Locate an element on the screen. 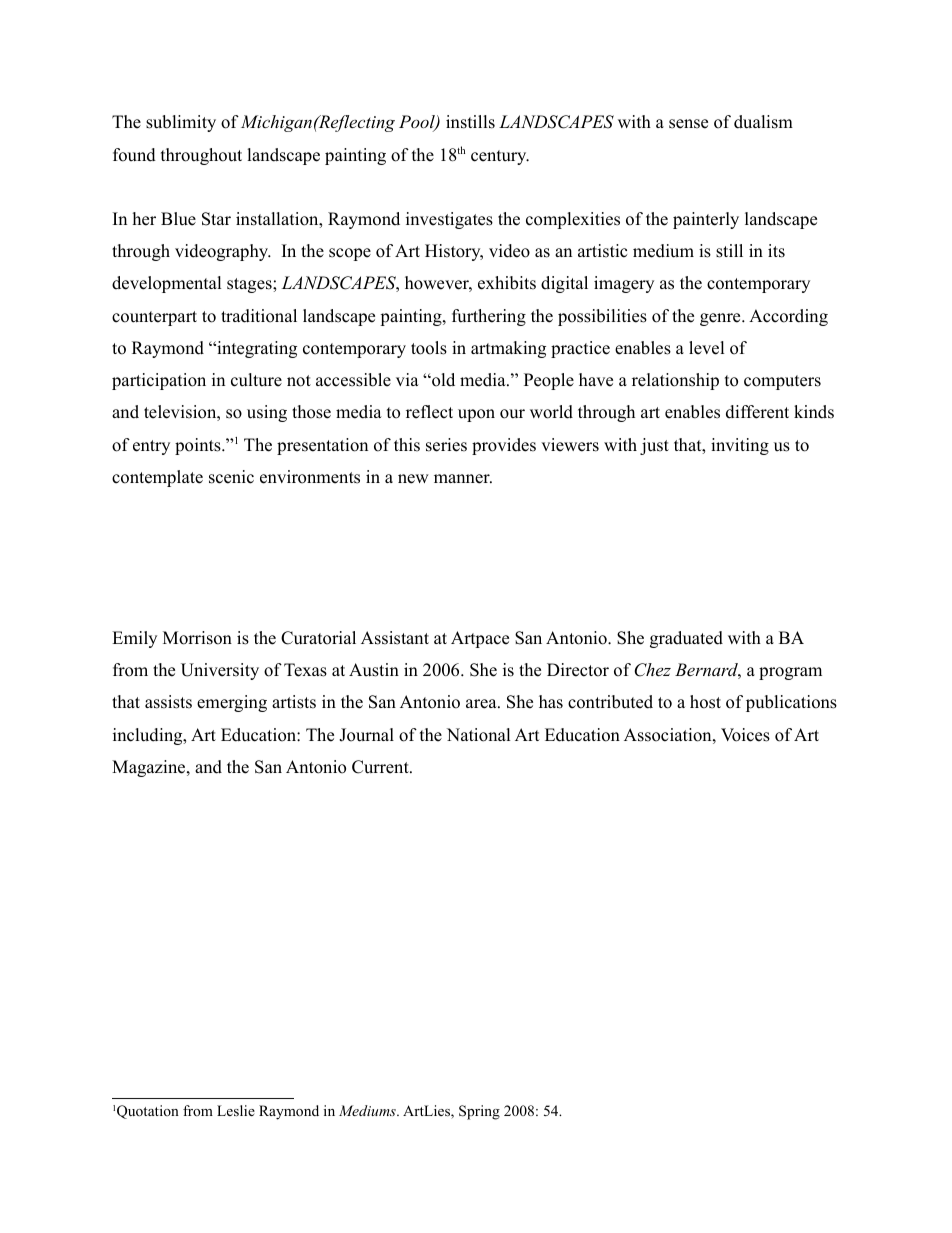 Image resolution: width=952 pixels, height=1233 pixels. Leslie is located at coordinates (236, 1110).
